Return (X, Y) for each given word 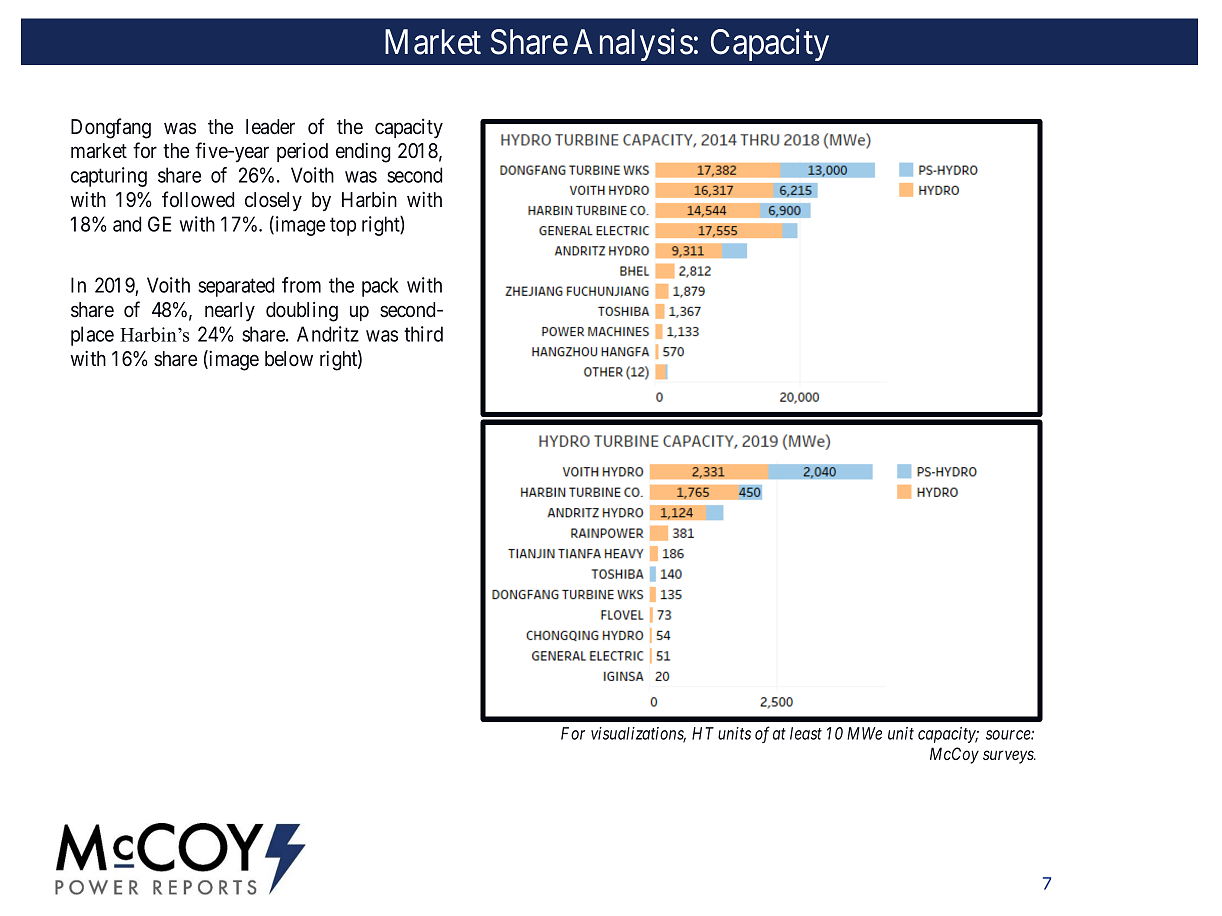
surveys (1009, 757)
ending (363, 152)
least (806, 733)
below (289, 359)
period (302, 152)
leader (270, 127)
